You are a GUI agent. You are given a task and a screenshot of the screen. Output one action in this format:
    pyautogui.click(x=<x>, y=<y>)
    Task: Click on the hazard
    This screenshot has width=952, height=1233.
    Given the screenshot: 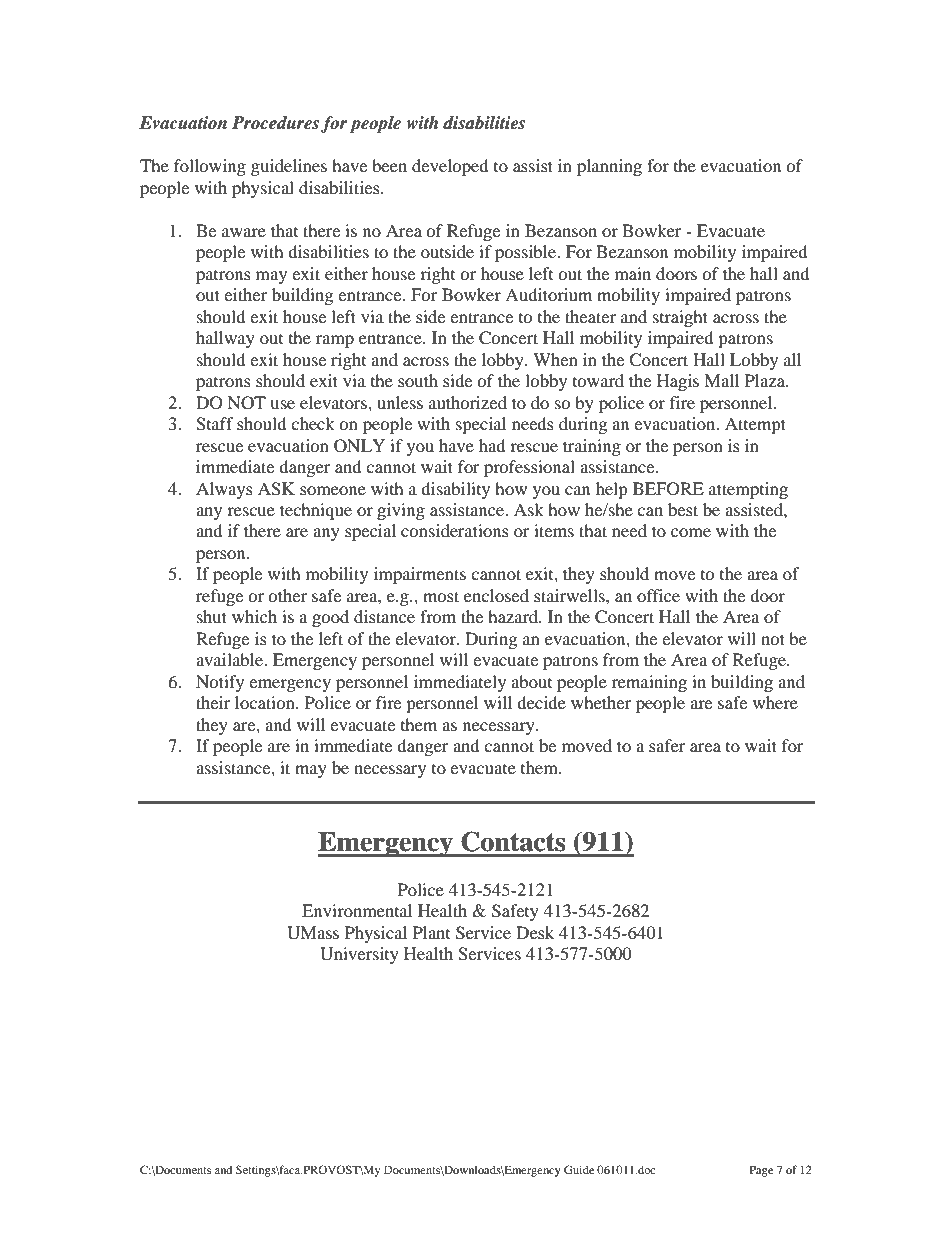 What is the action you would take?
    pyautogui.click(x=514, y=616)
